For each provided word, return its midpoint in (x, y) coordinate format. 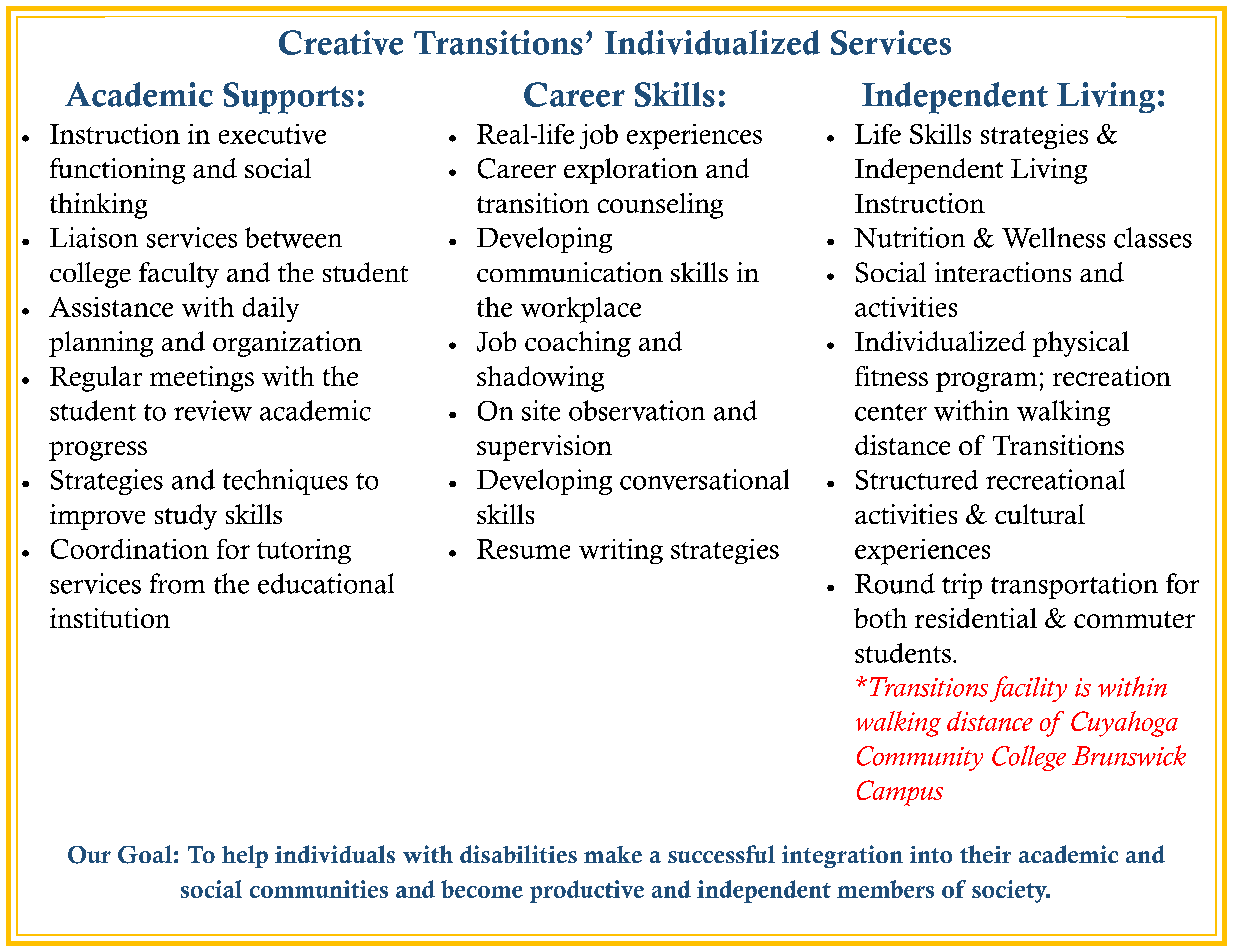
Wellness (1053, 237)
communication (570, 272)
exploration (631, 171)
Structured (917, 480)
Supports (288, 98)
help (245, 856)
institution (110, 618)
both (880, 618)
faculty (179, 275)
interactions (1003, 272)
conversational (704, 479)
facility (1028, 689)
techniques (285, 482)
